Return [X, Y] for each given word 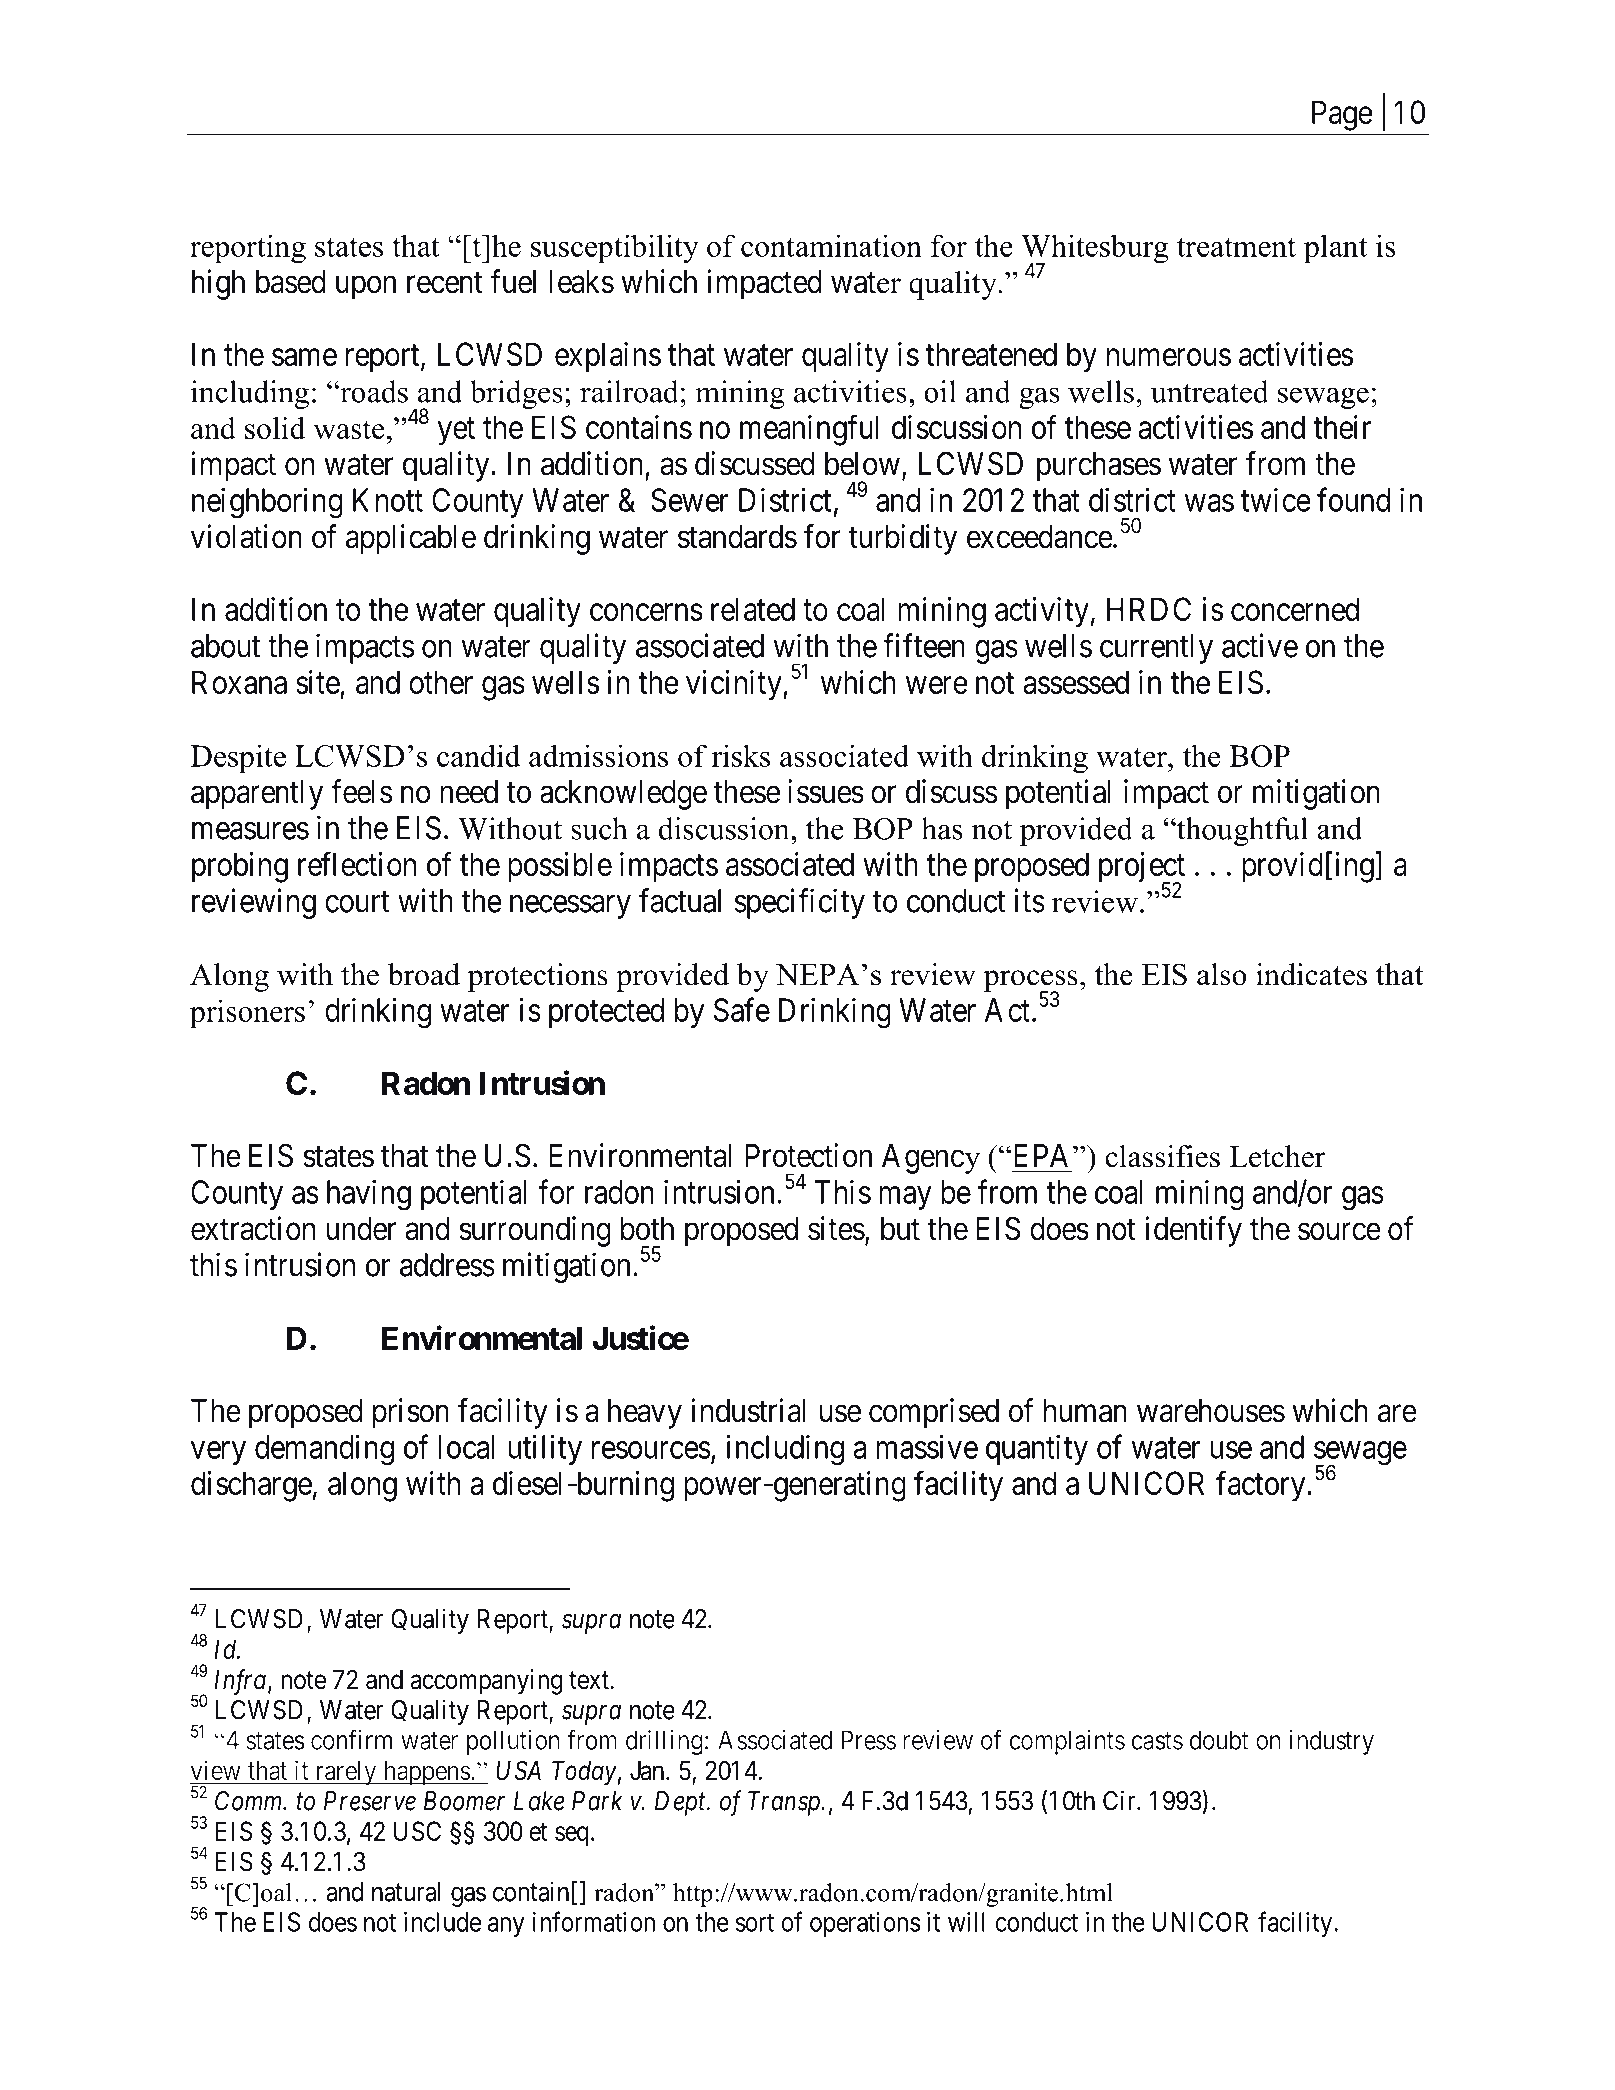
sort [755, 1923]
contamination [831, 245]
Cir [1120, 1800]
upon [366, 288]
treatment [1236, 247]
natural [406, 1892]
